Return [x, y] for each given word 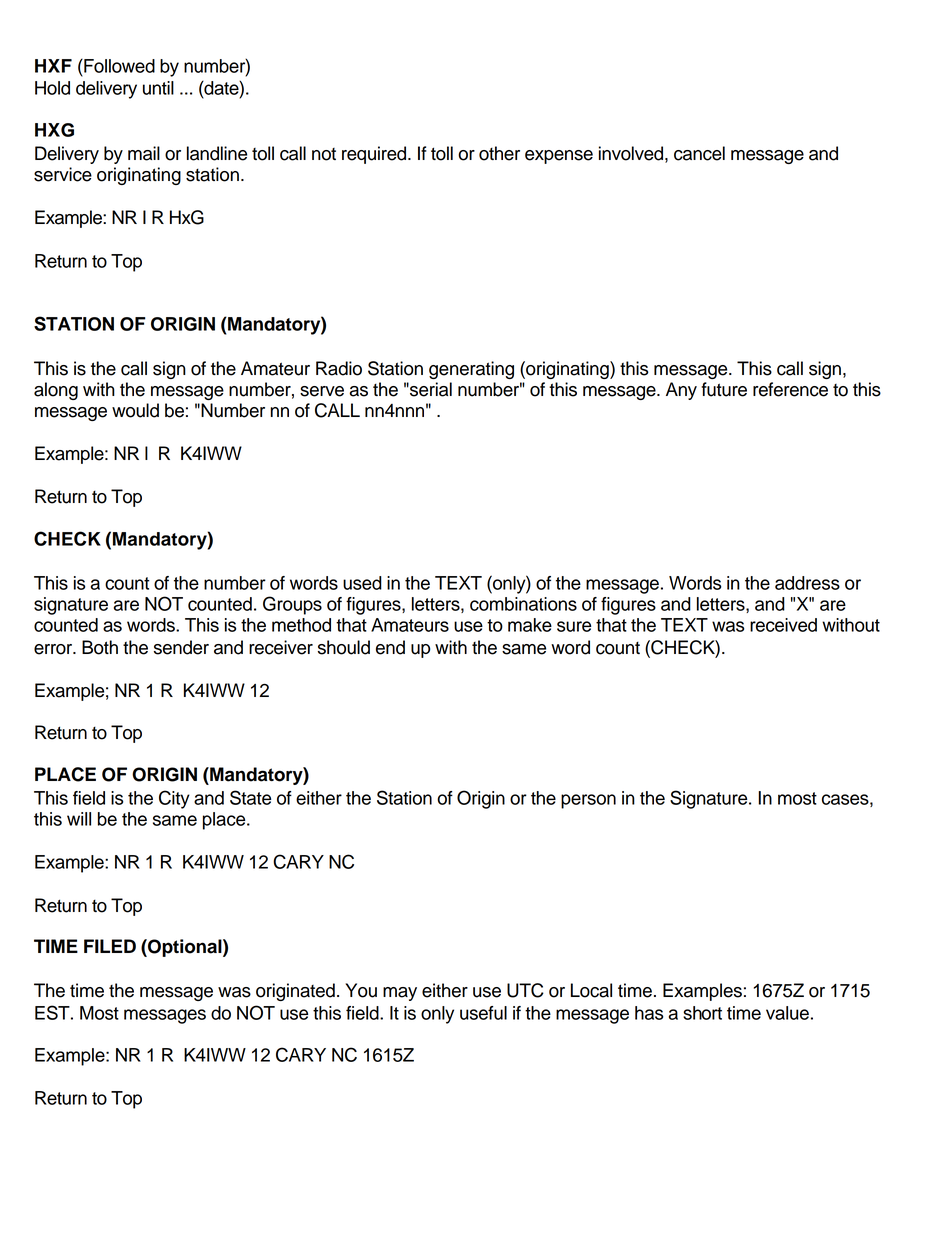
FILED [110, 946]
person [588, 801]
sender [181, 647]
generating [471, 370]
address [807, 583]
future [724, 389]
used [362, 583]
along [56, 391]
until [158, 88]
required [375, 155]
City [174, 799]
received [783, 625]
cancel [699, 153]
